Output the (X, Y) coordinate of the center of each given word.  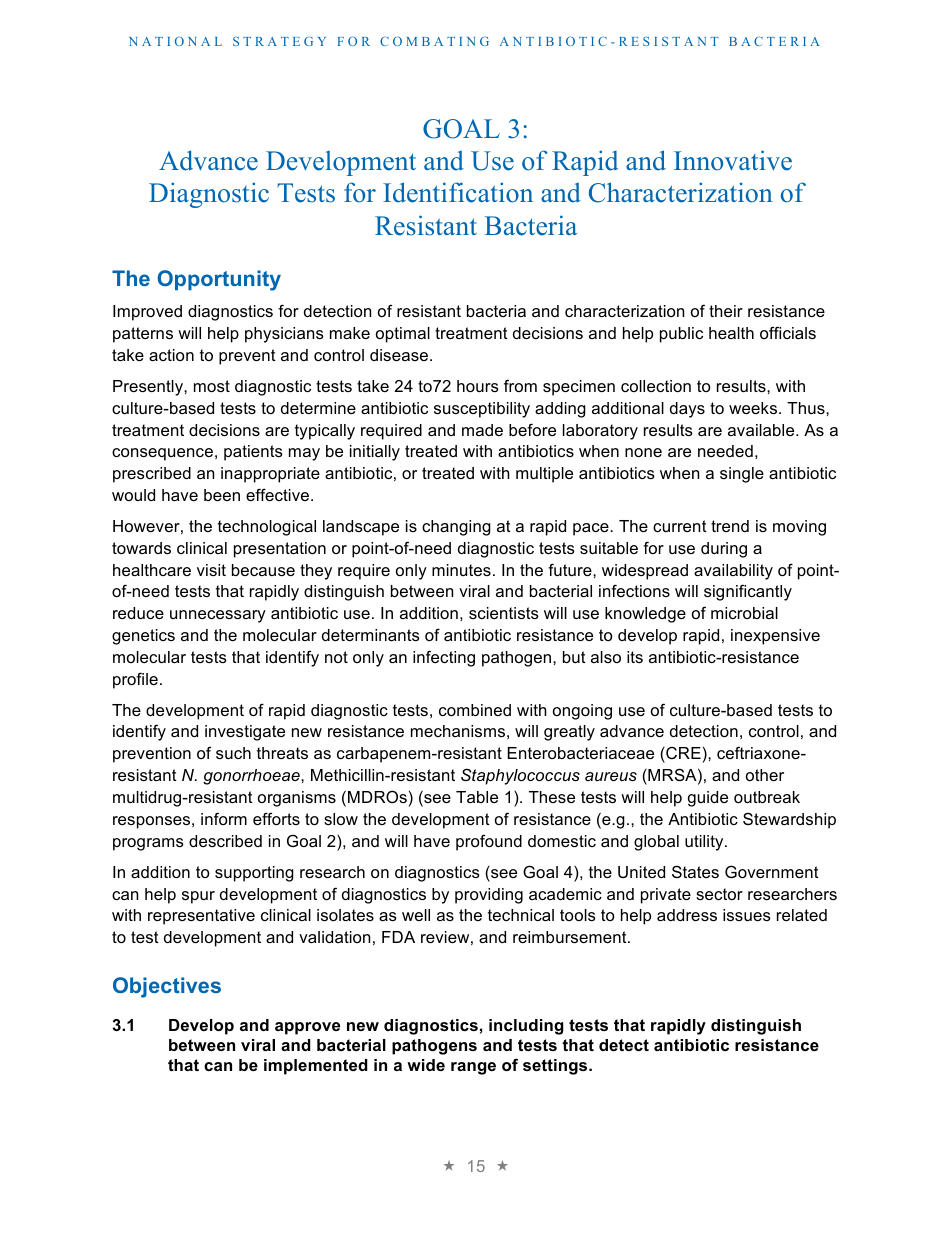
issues (747, 915)
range (473, 1068)
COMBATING (434, 41)
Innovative (733, 160)
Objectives (167, 987)
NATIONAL (175, 41)
